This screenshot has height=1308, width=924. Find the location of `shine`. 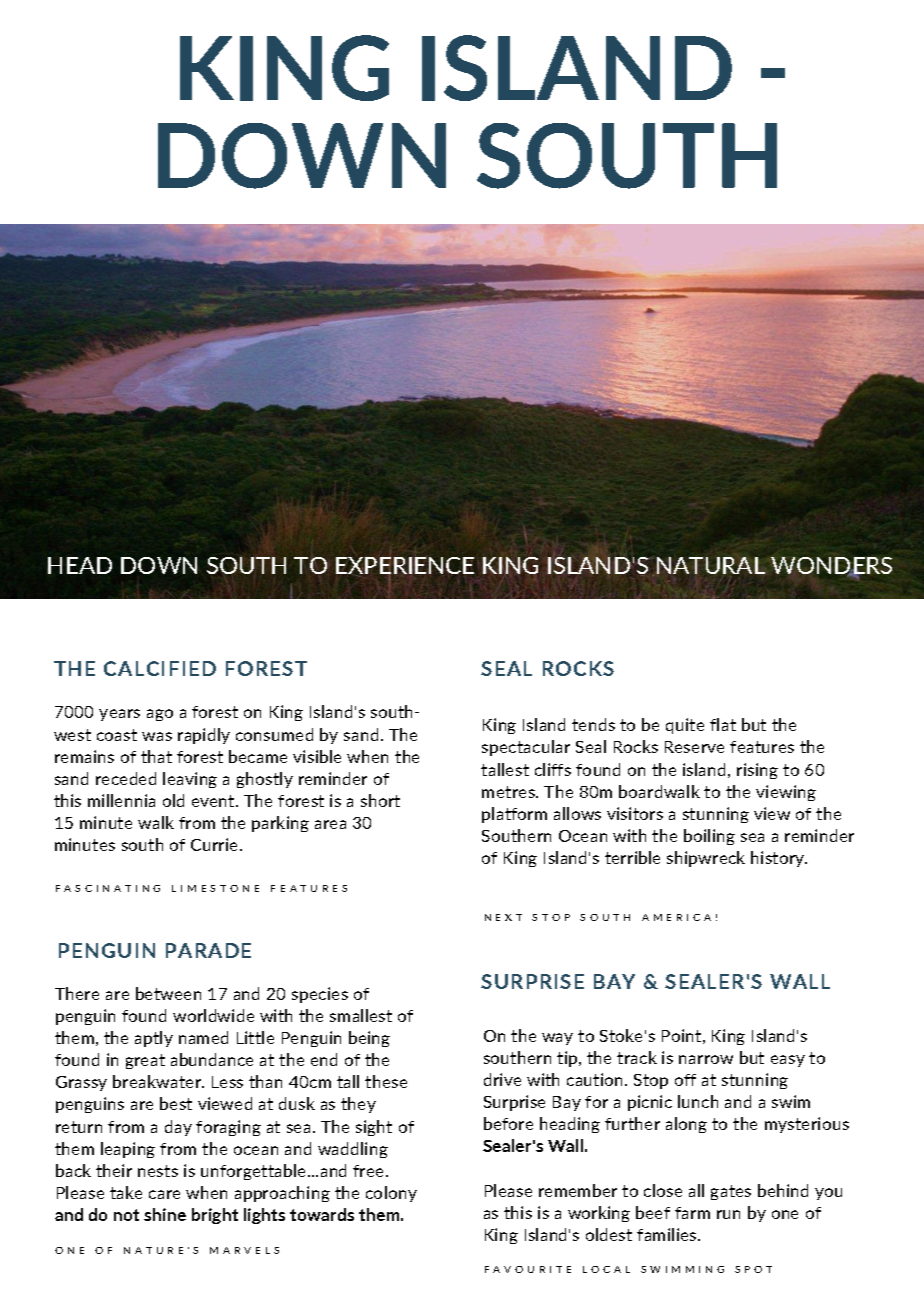

shine is located at coordinates (165, 1214).
